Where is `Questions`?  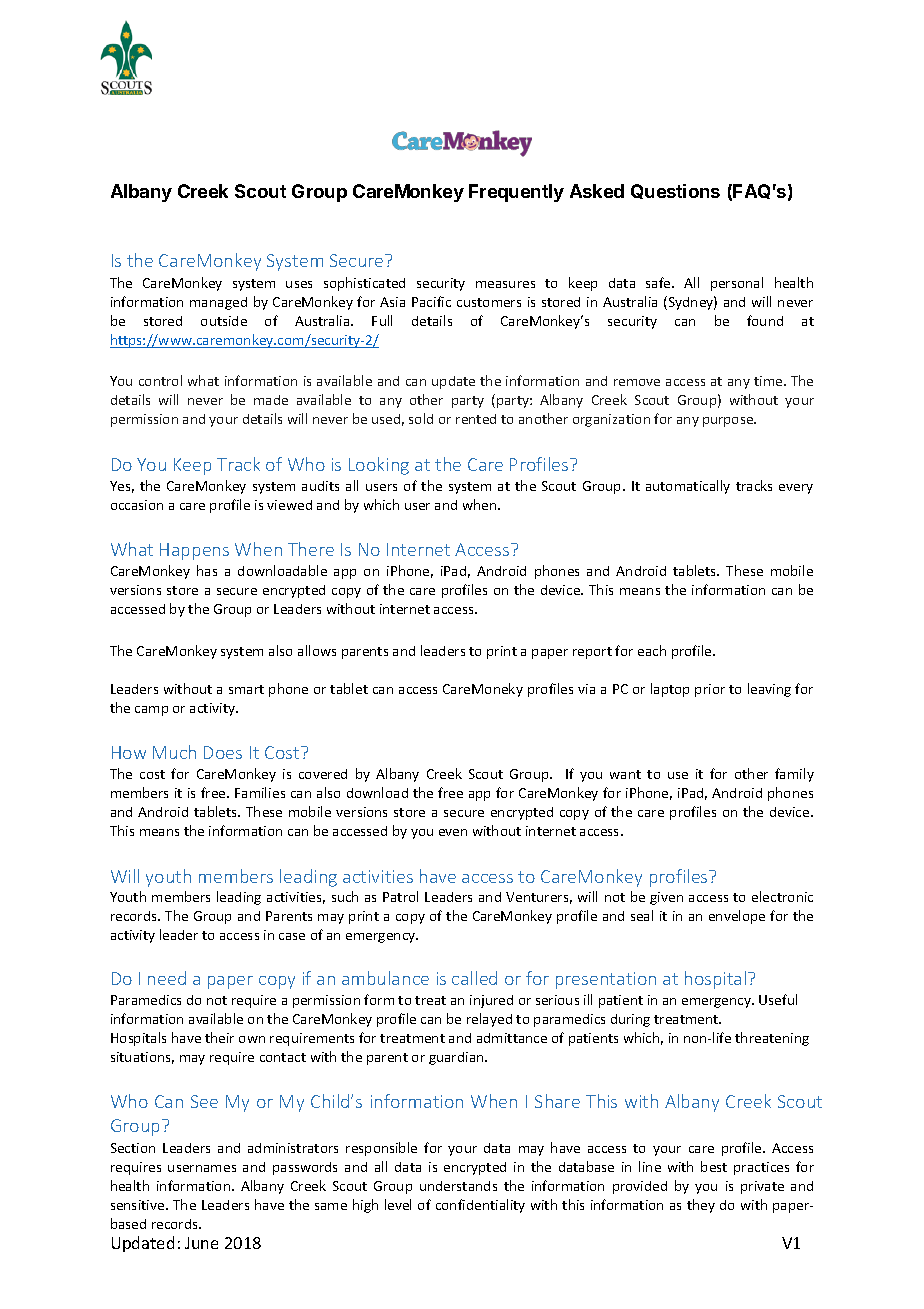
Questions is located at coordinates (675, 191).
